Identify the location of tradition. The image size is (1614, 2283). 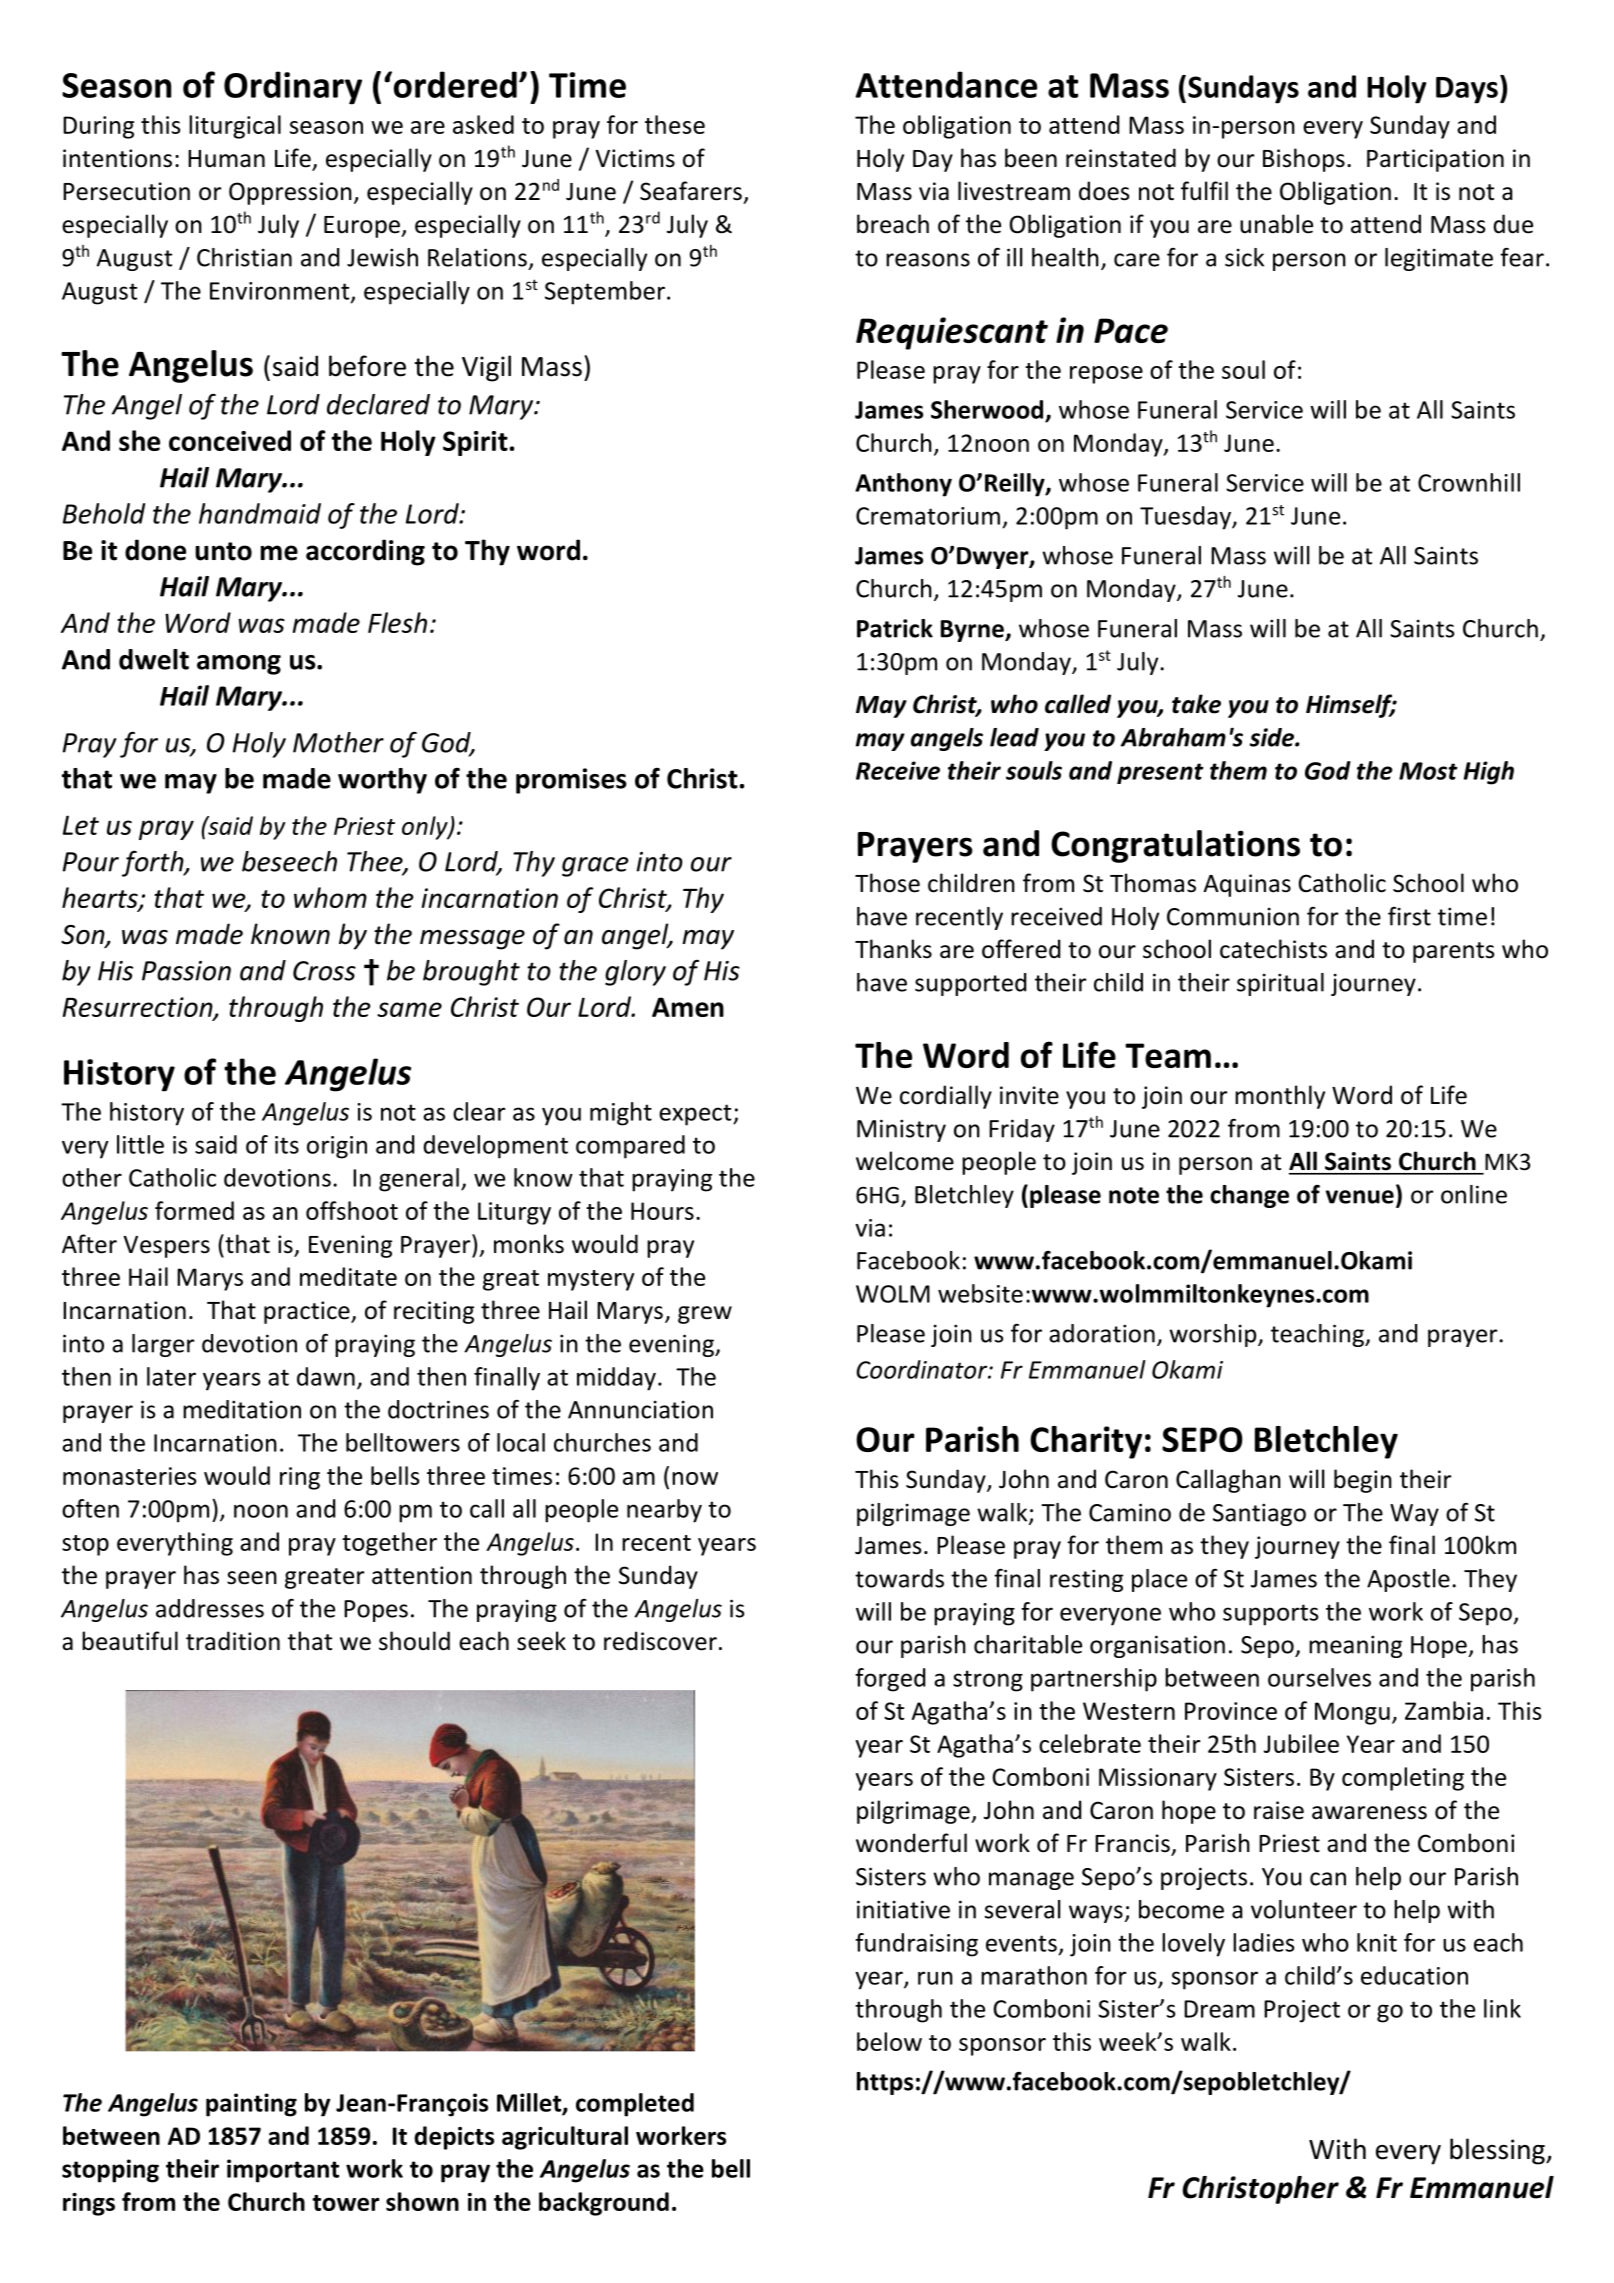
(233, 1641).
